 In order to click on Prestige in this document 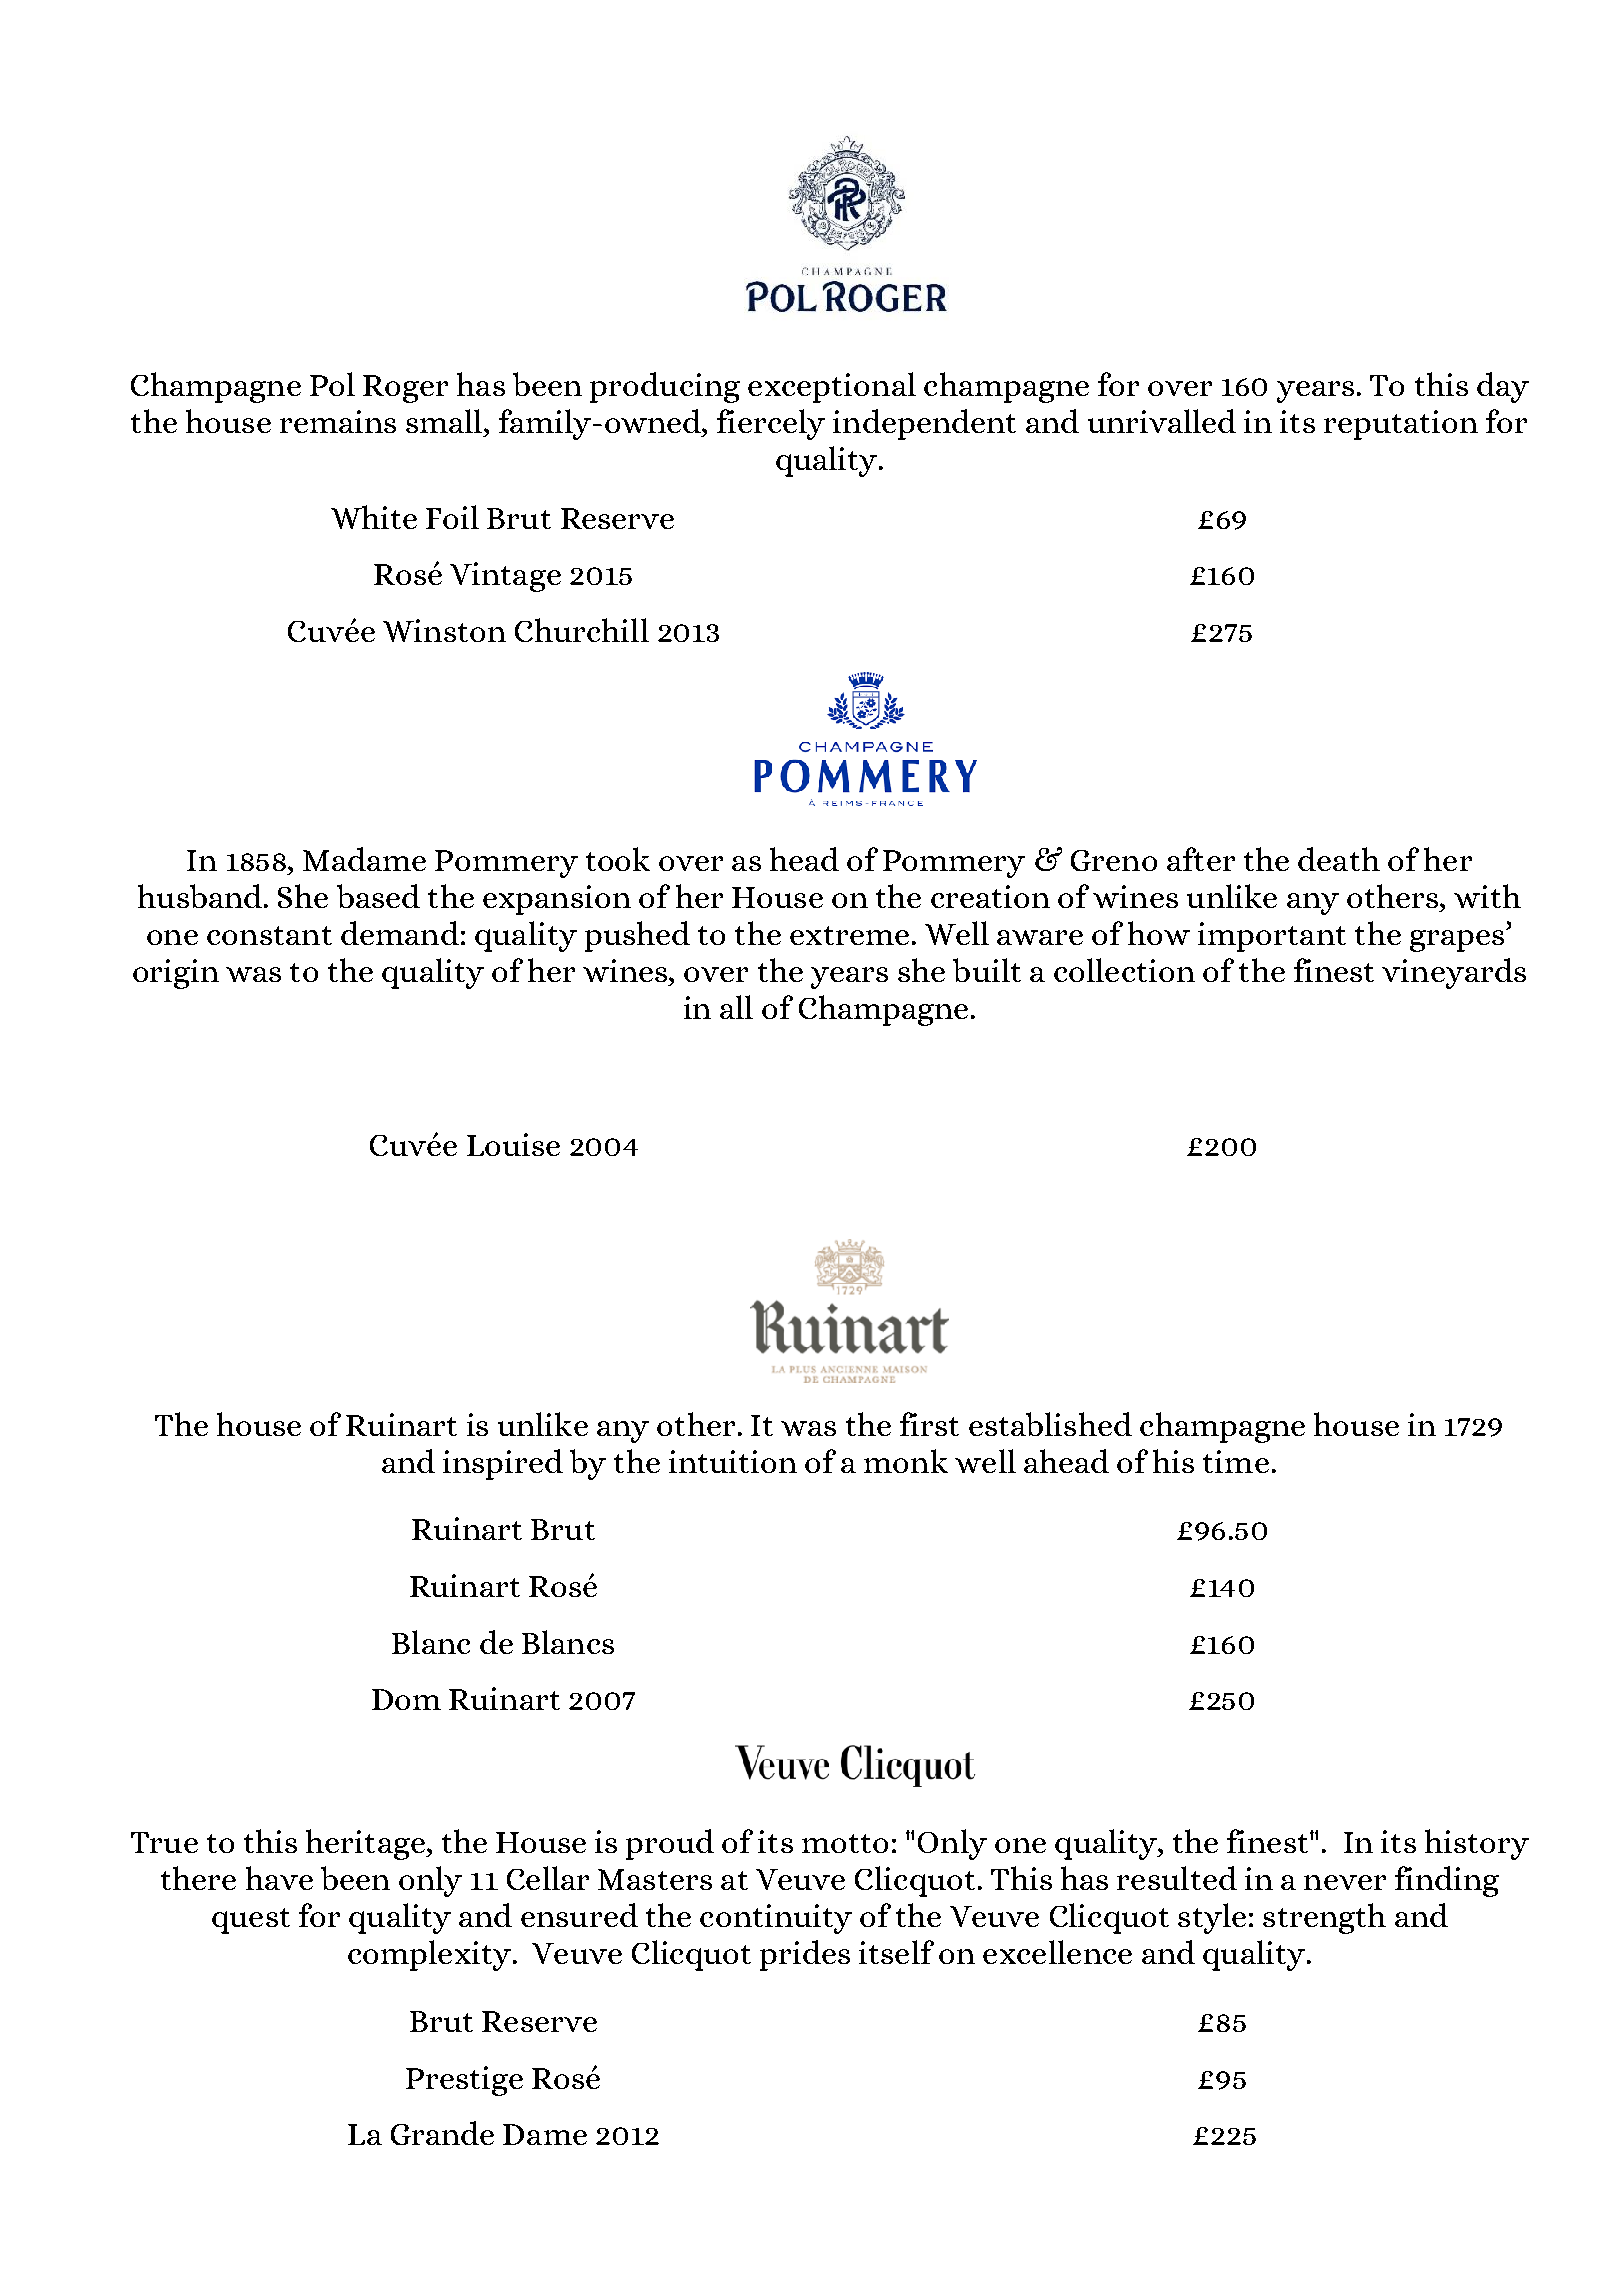, I will do `click(464, 2081)`.
